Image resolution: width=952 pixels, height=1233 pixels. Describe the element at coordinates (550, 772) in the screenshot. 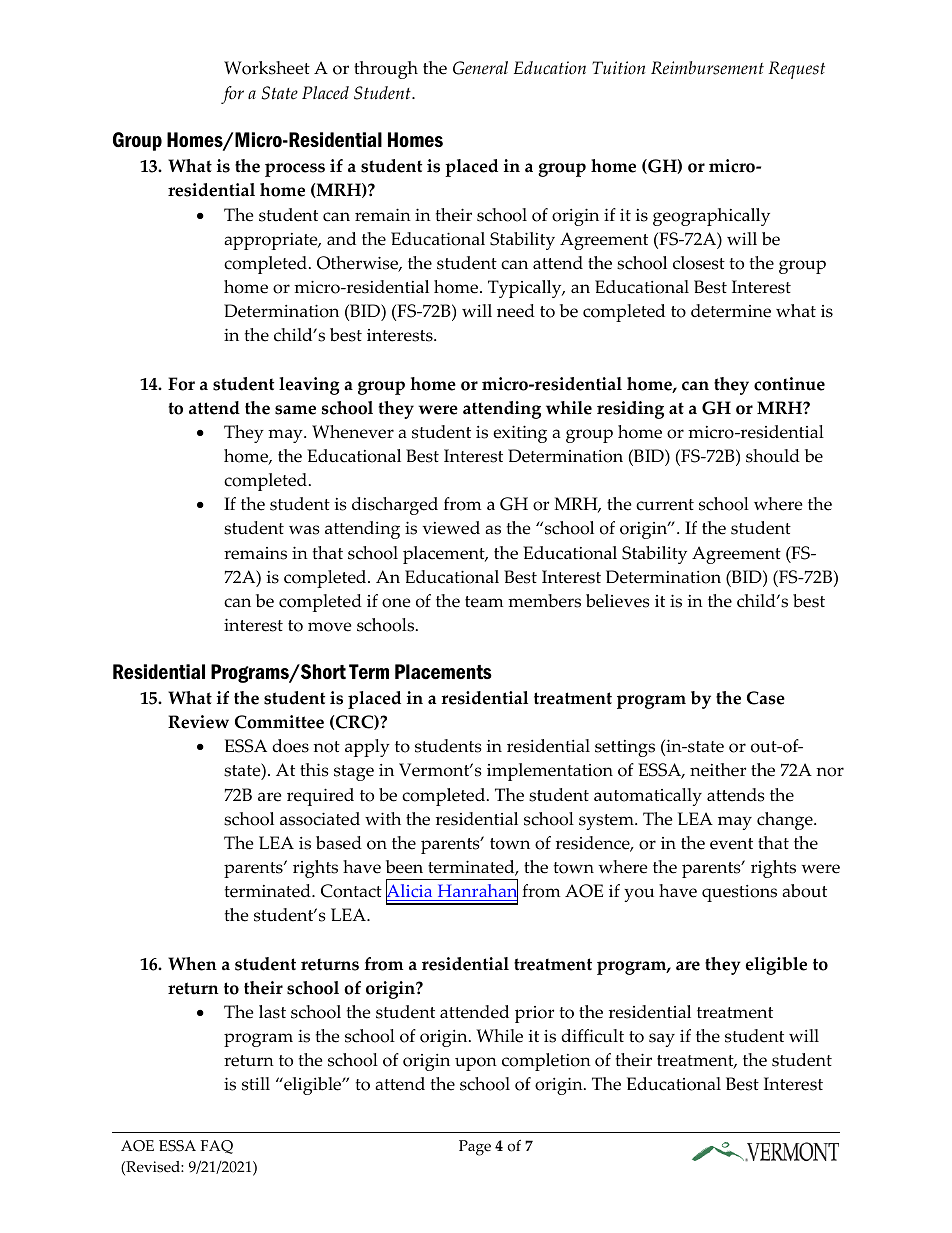

I see `implementation` at that location.
